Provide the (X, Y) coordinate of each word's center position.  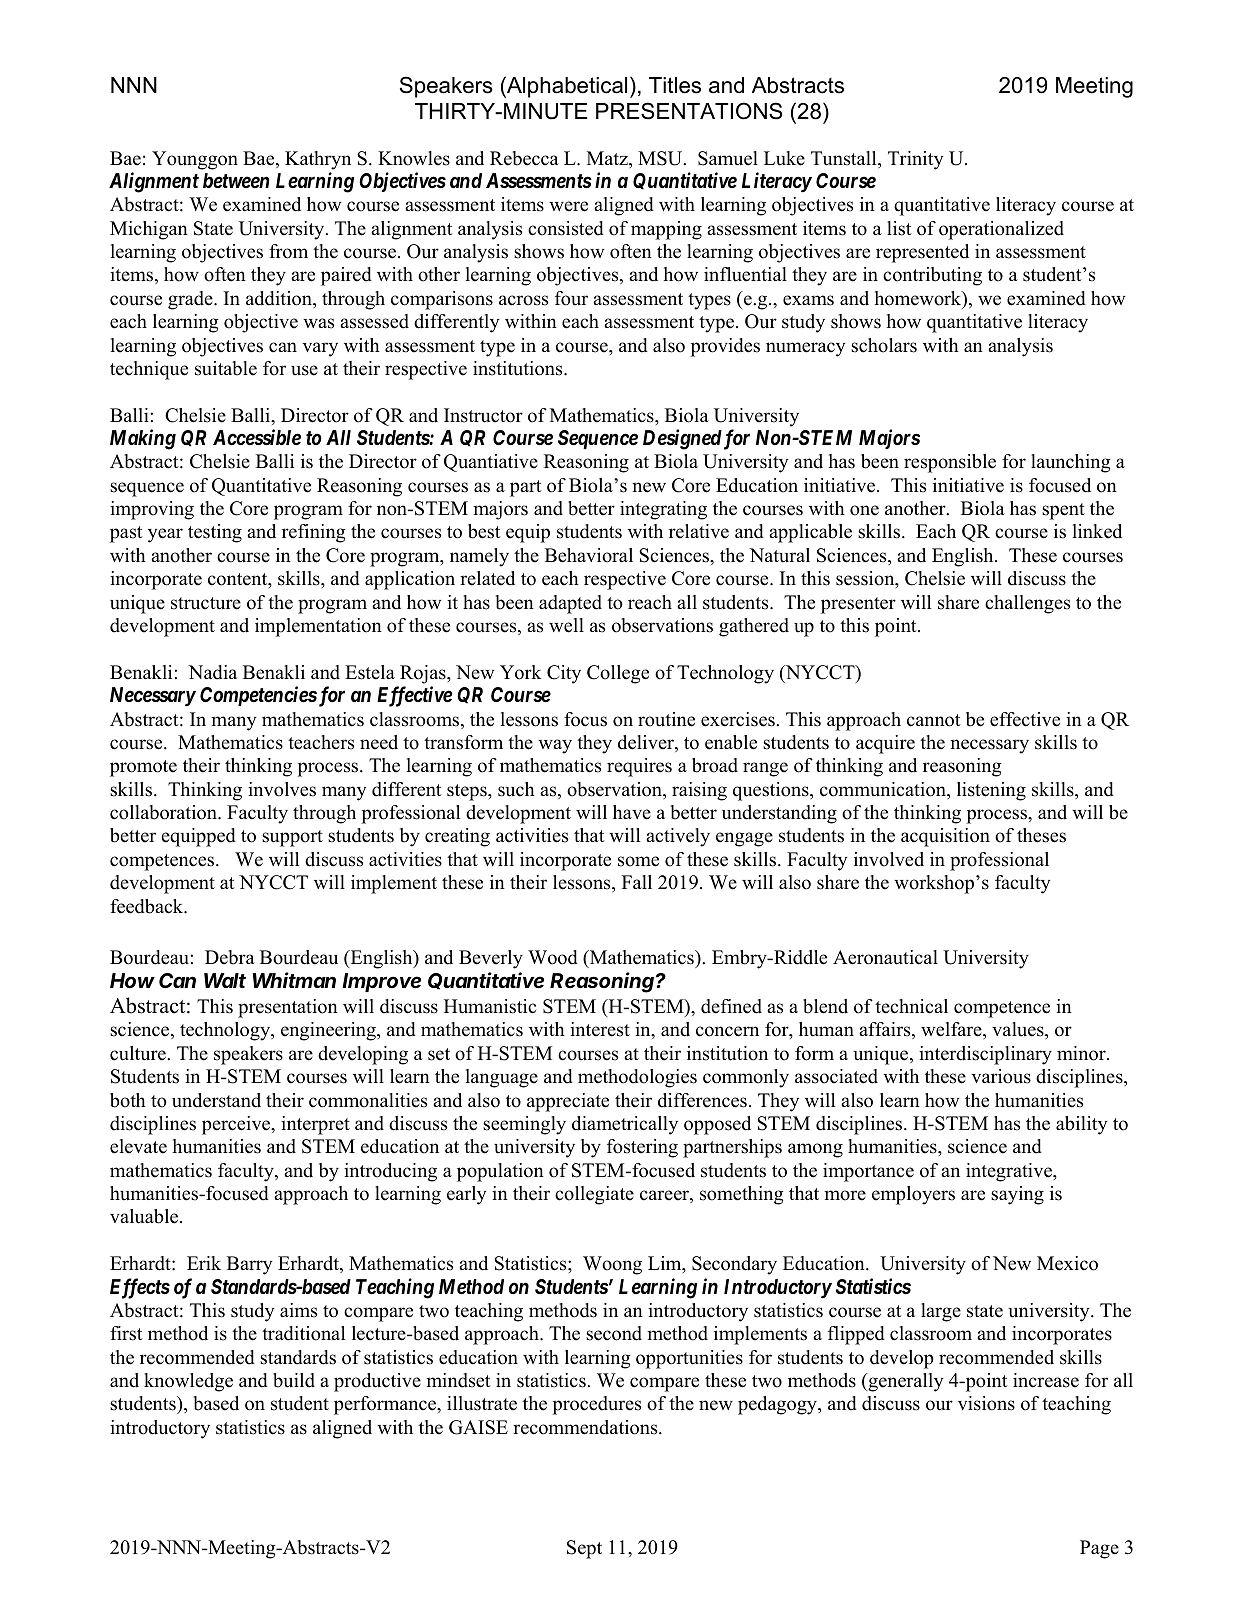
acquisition (945, 837)
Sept (584, 1549)
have (632, 812)
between (236, 180)
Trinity (916, 160)
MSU (661, 158)
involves (282, 789)
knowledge (188, 1382)
